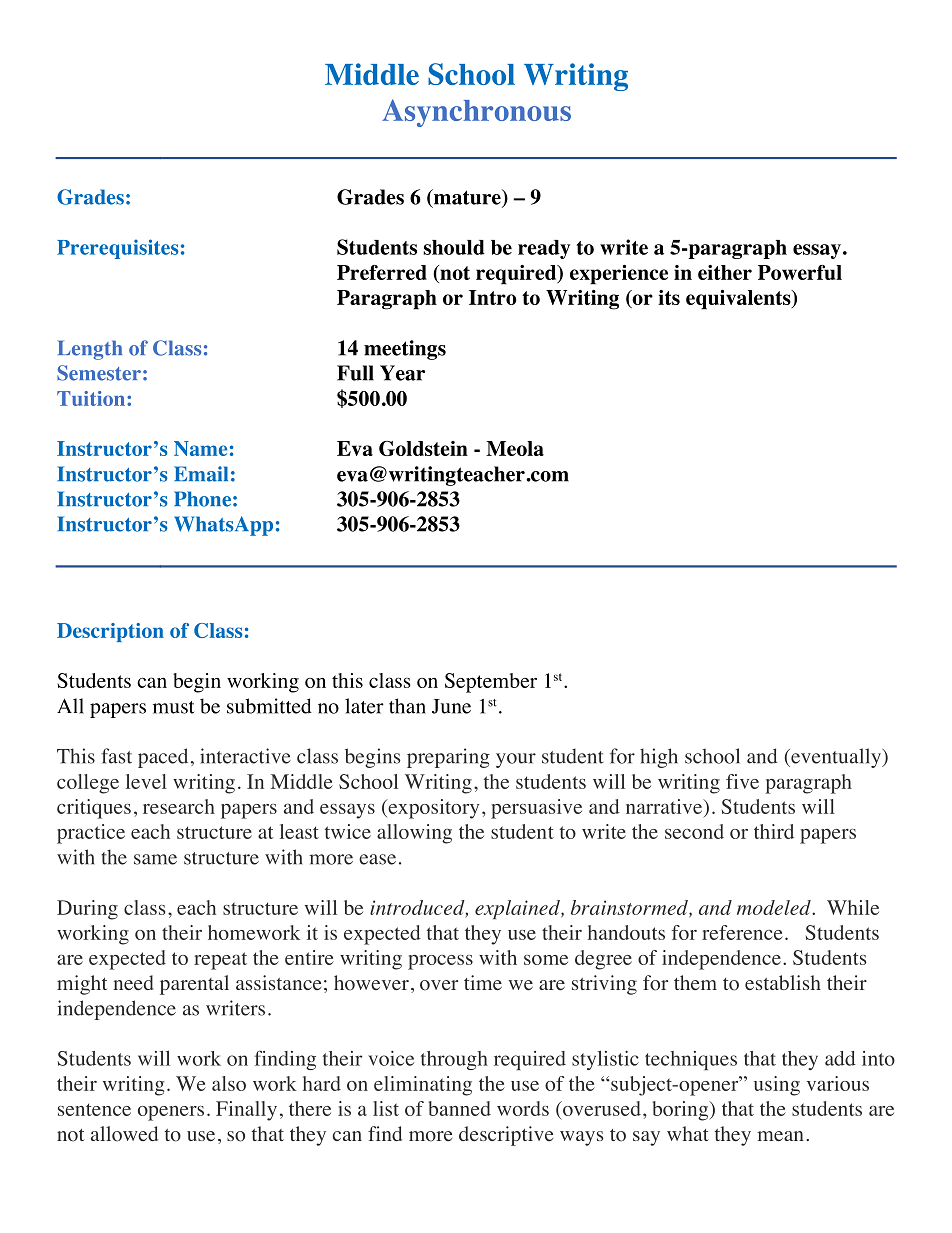 The height and width of the screenshot is (1233, 952). I want to click on Prerequisites, so click(118, 249).
